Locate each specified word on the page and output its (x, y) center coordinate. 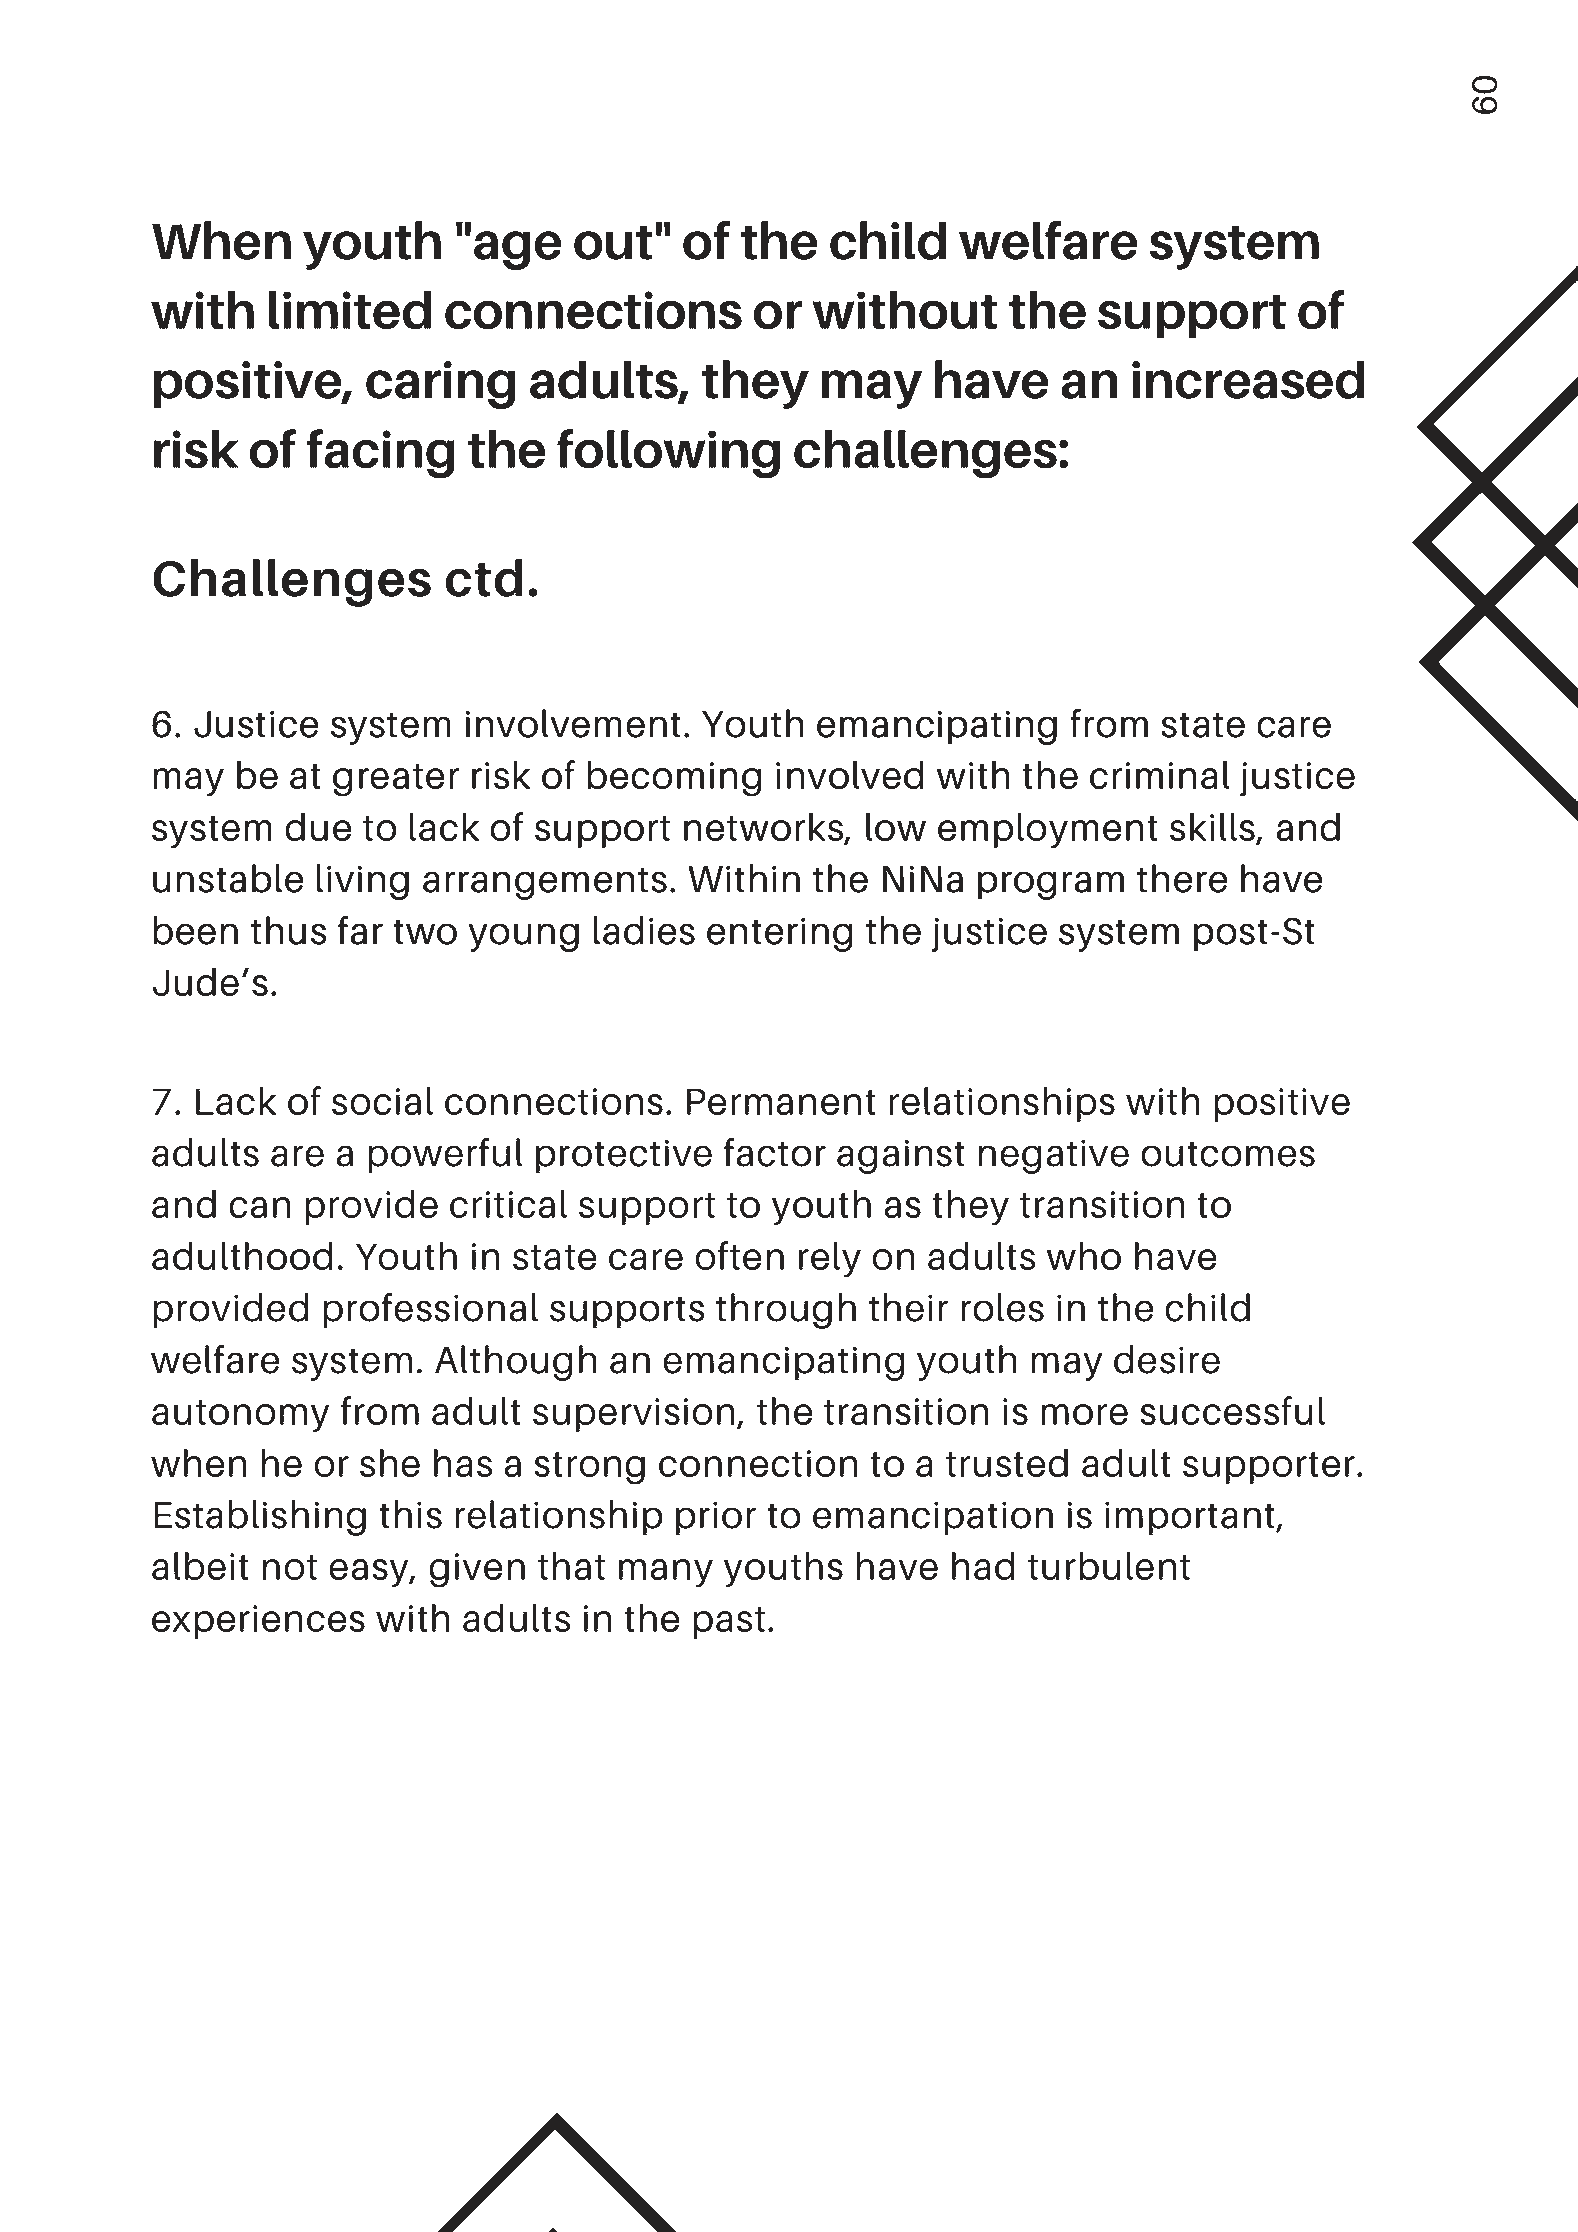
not (289, 1567)
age (517, 250)
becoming (674, 779)
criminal (1160, 775)
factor (775, 1152)
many (666, 1573)
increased (1248, 379)
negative (1053, 1156)
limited (350, 310)
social (382, 1101)
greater (396, 780)
